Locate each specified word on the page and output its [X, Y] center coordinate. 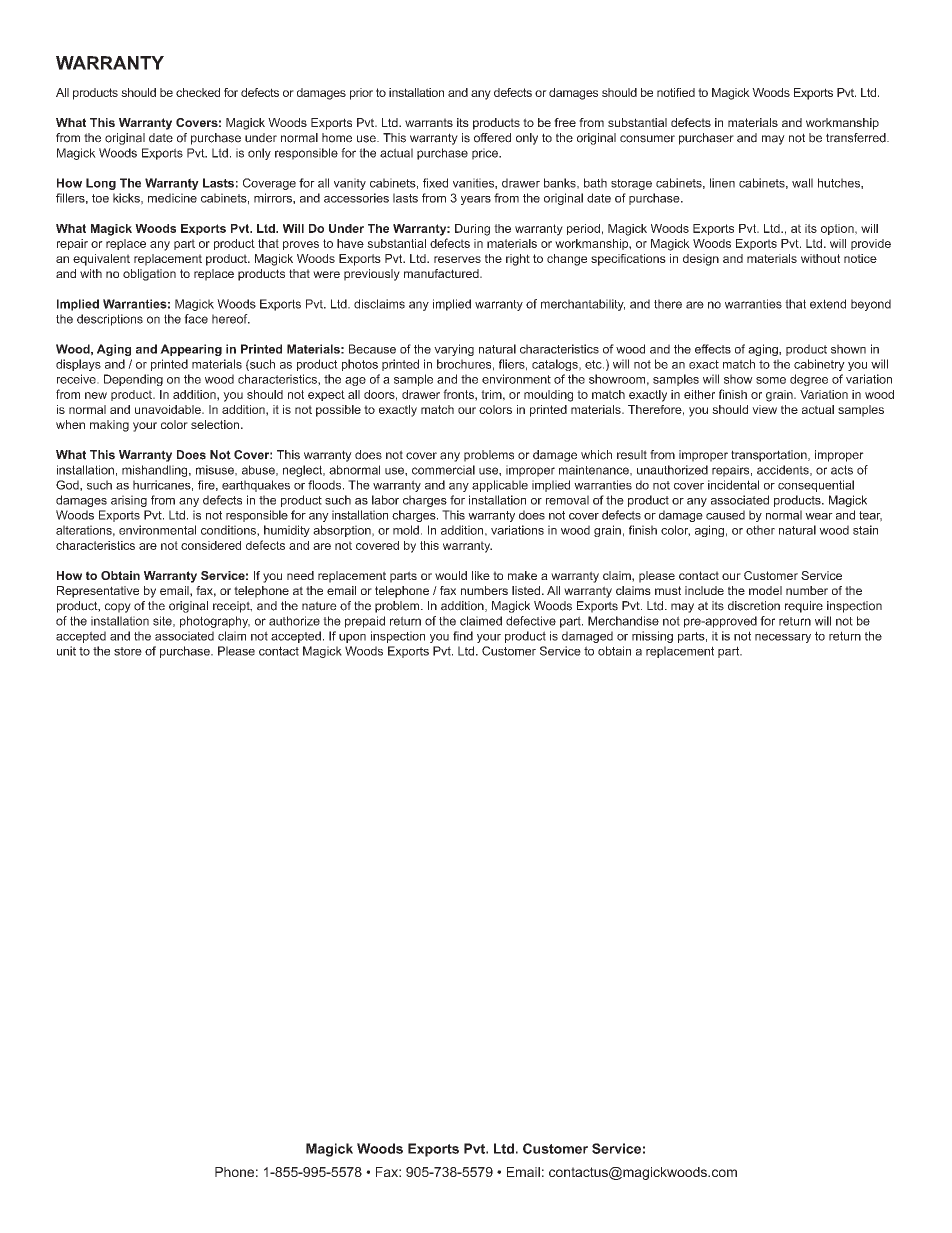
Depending [133, 380]
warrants [429, 122]
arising [129, 501]
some [771, 380]
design [701, 260]
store [128, 651]
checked [198, 92]
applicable [500, 486]
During [472, 230]
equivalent [101, 260]
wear [819, 516]
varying [454, 350]
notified [676, 92]
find [463, 636]
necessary [783, 638]
